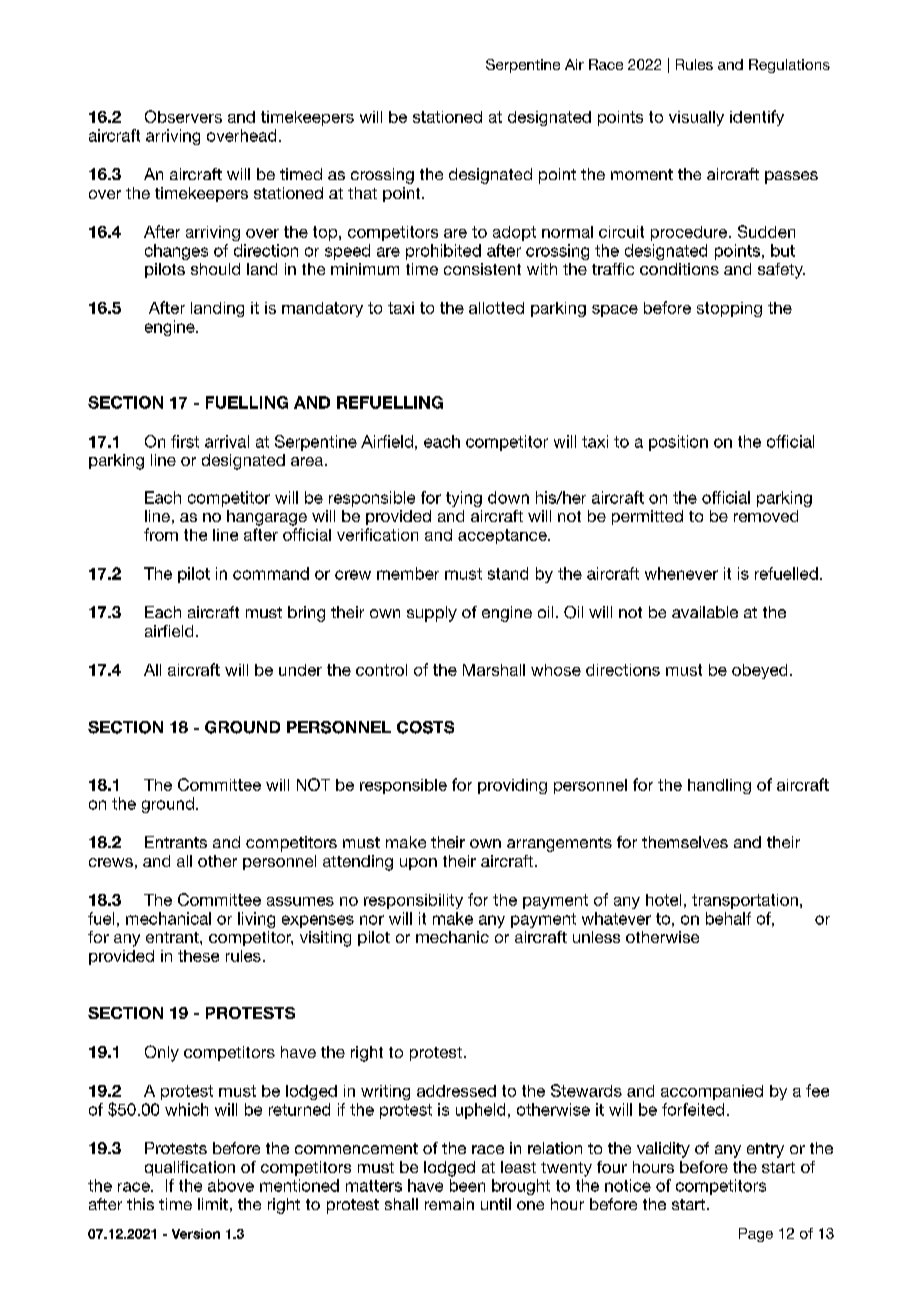 The width and height of the image is (924, 1308). What do you see at coordinates (766, 516) in the image?
I see `removed` at bounding box center [766, 516].
